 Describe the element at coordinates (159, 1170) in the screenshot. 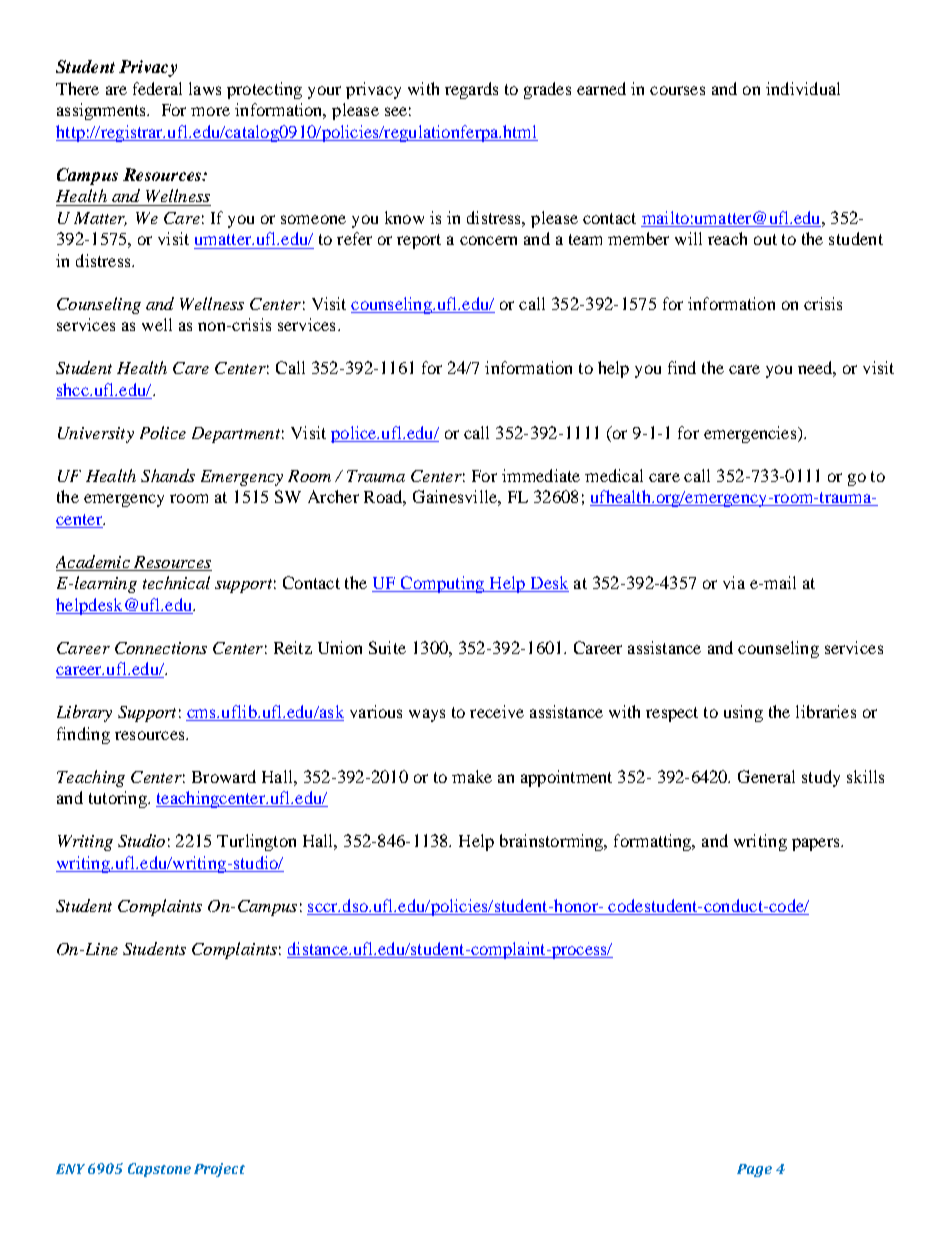

I see `Capstone` at that location.
